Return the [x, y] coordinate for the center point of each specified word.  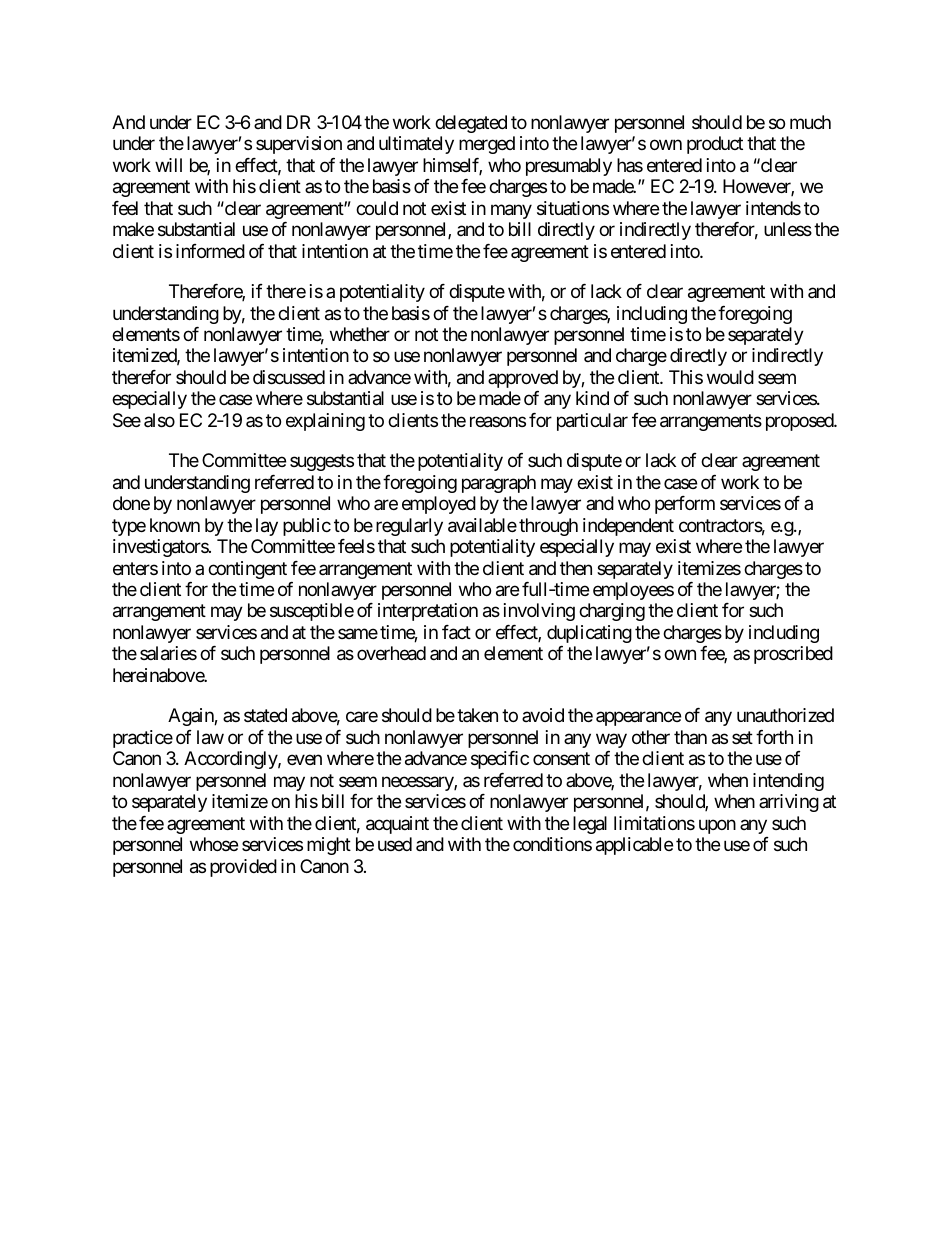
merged [487, 145]
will [168, 165]
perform [685, 505]
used [395, 844]
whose [214, 844]
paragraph [499, 484]
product [715, 145]
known [175, 525]
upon [717, 826]
